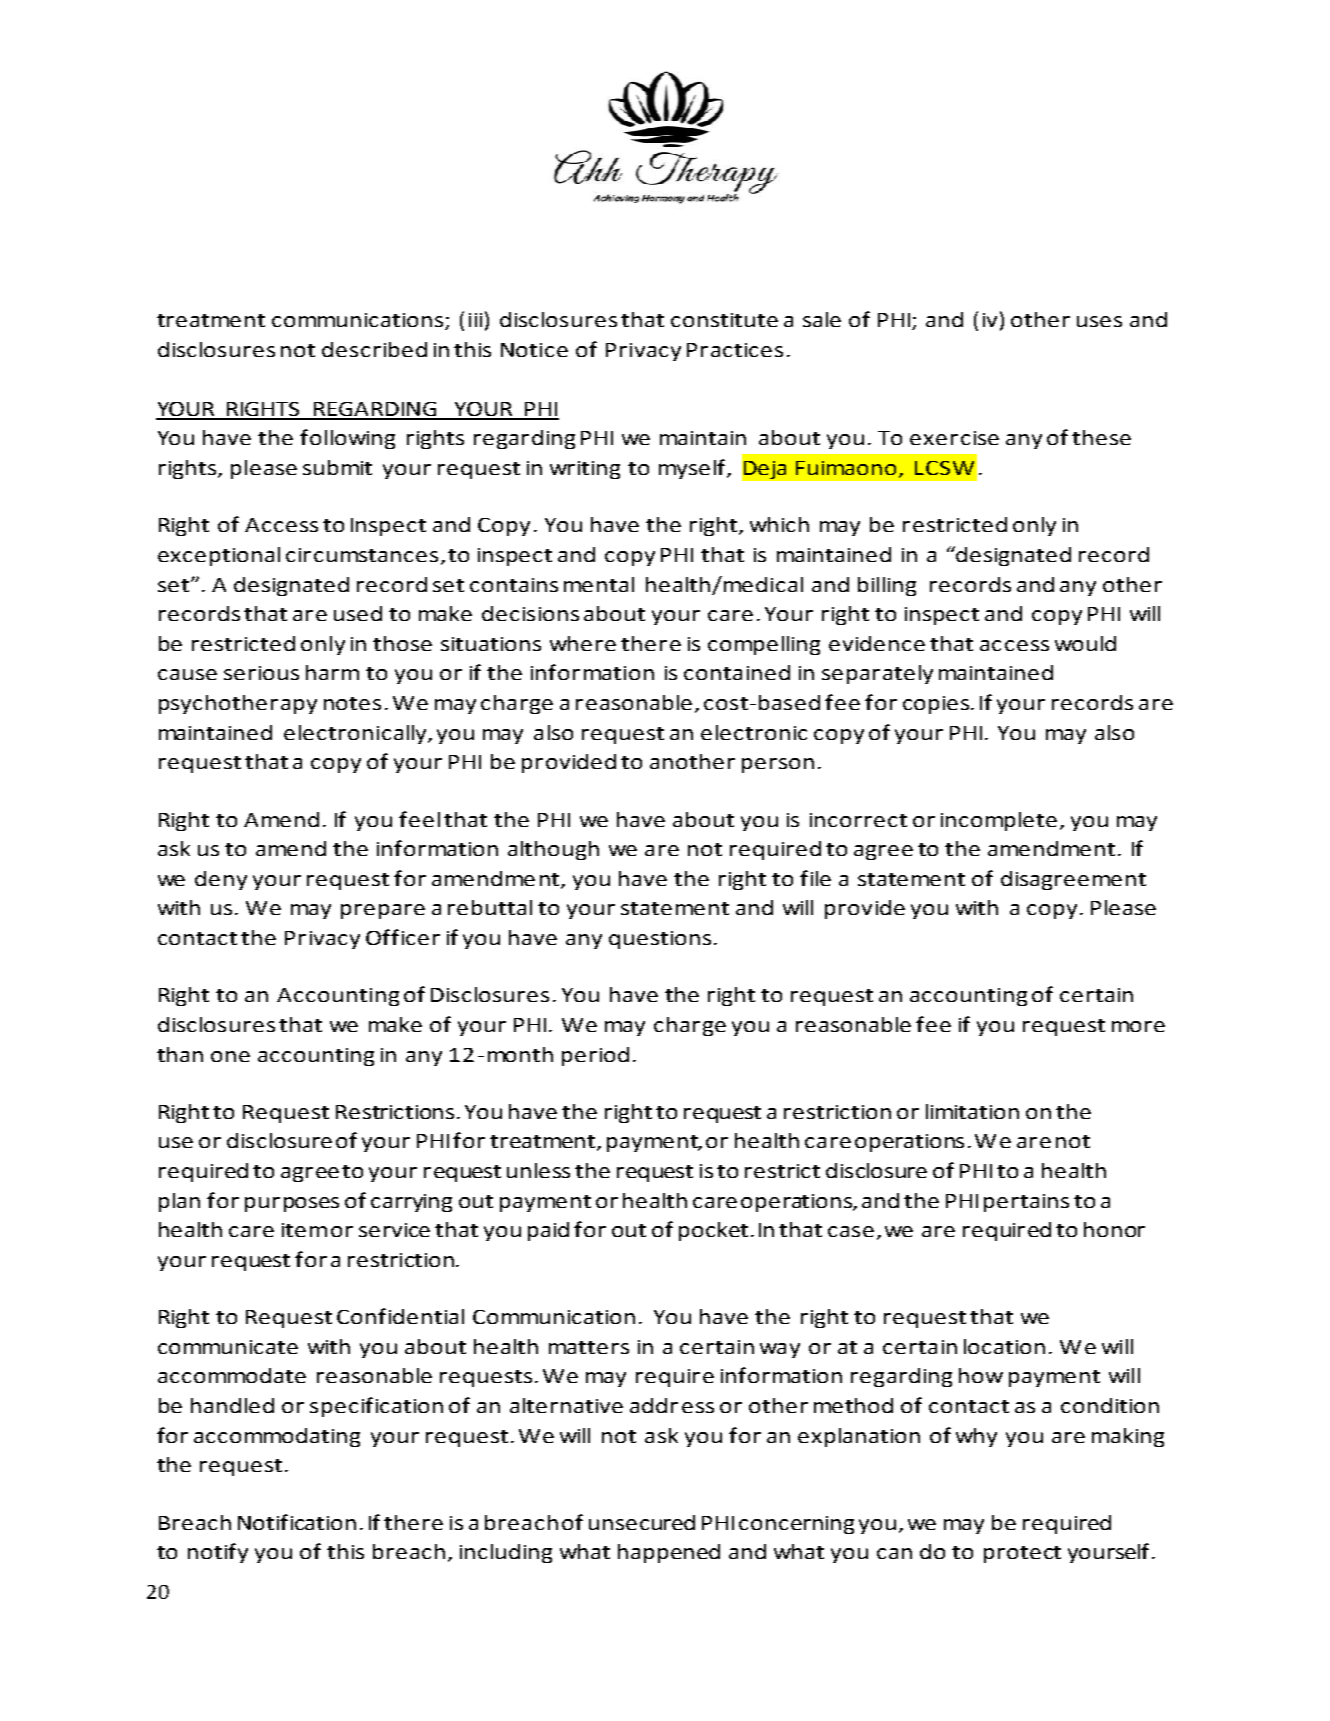 This screenshot has height=1721, width=1330. What do you see at coordinates (1022, 1554) in the screenshot?
I see `protect` at bounding box center [1022, 1554].
